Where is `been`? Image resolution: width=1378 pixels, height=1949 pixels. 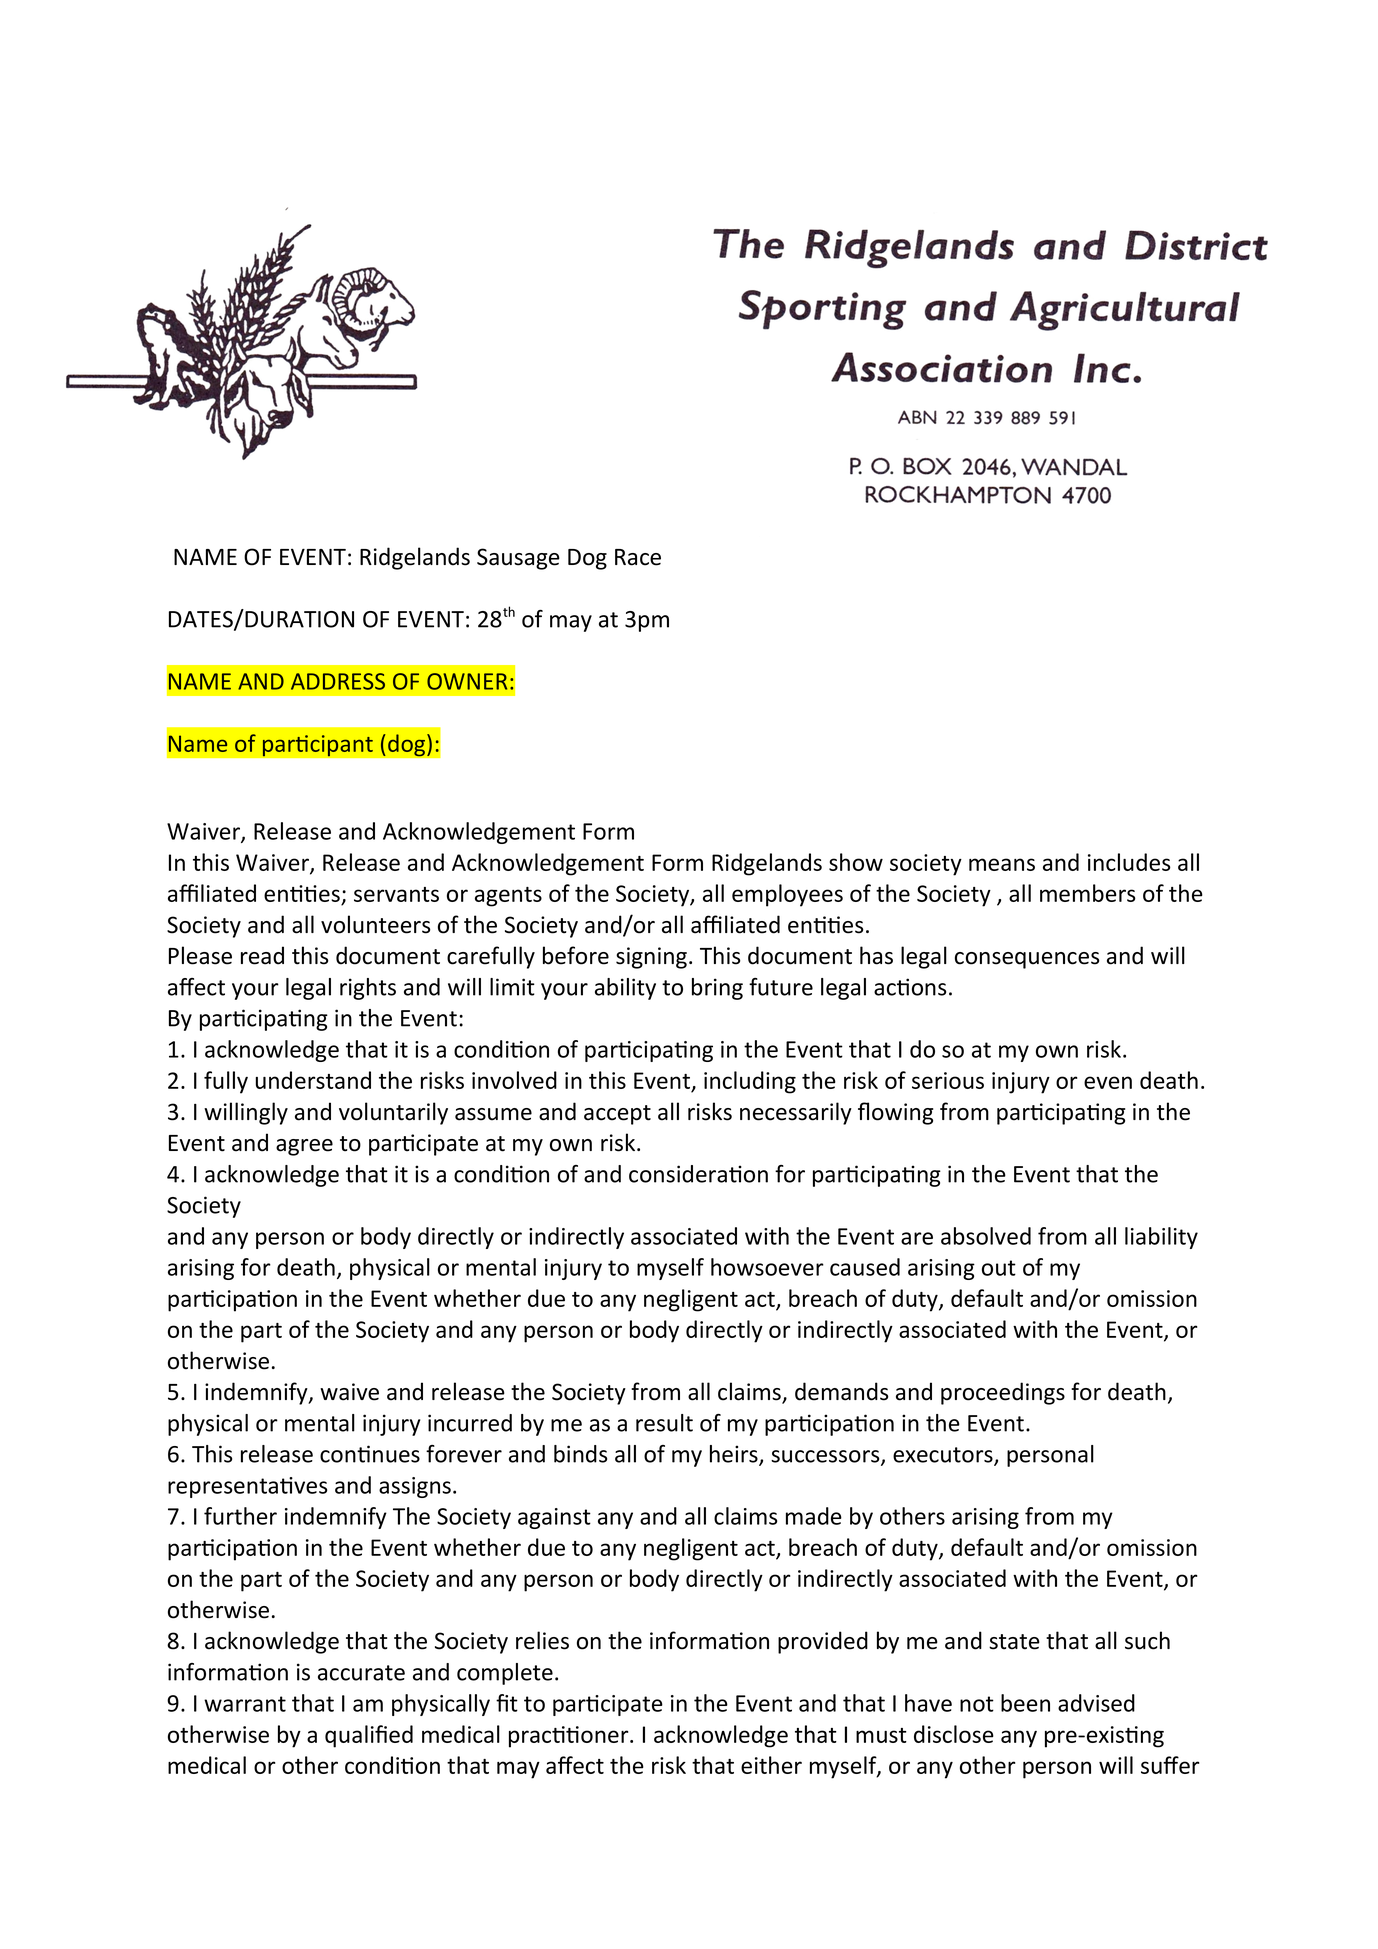 been is located at coordinates (1025, 1703).
